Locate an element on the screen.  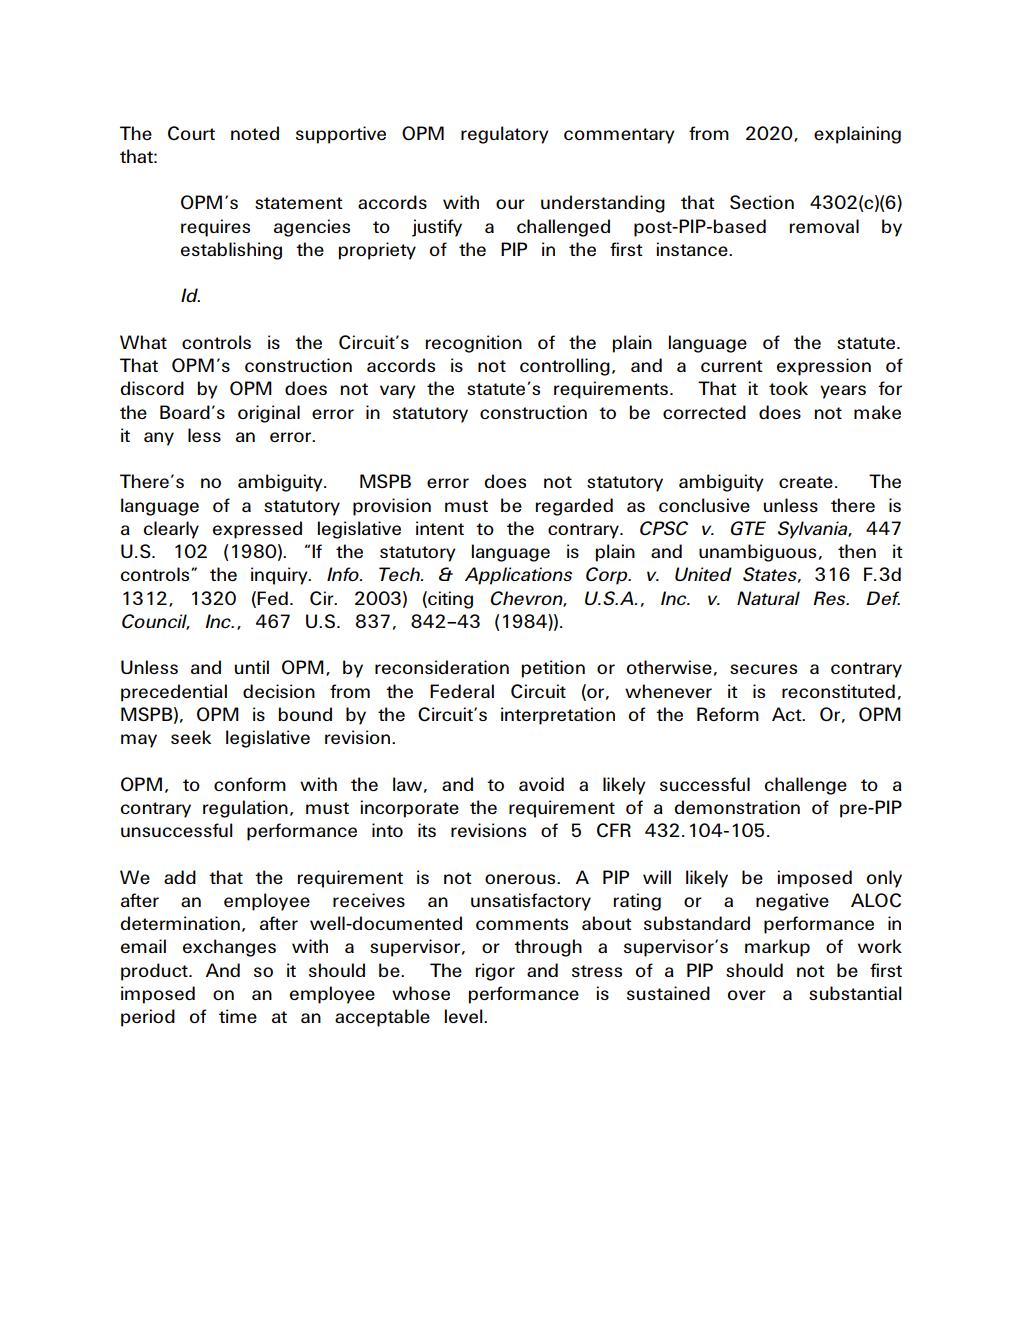
Section is located at coordinates (762, 202).
